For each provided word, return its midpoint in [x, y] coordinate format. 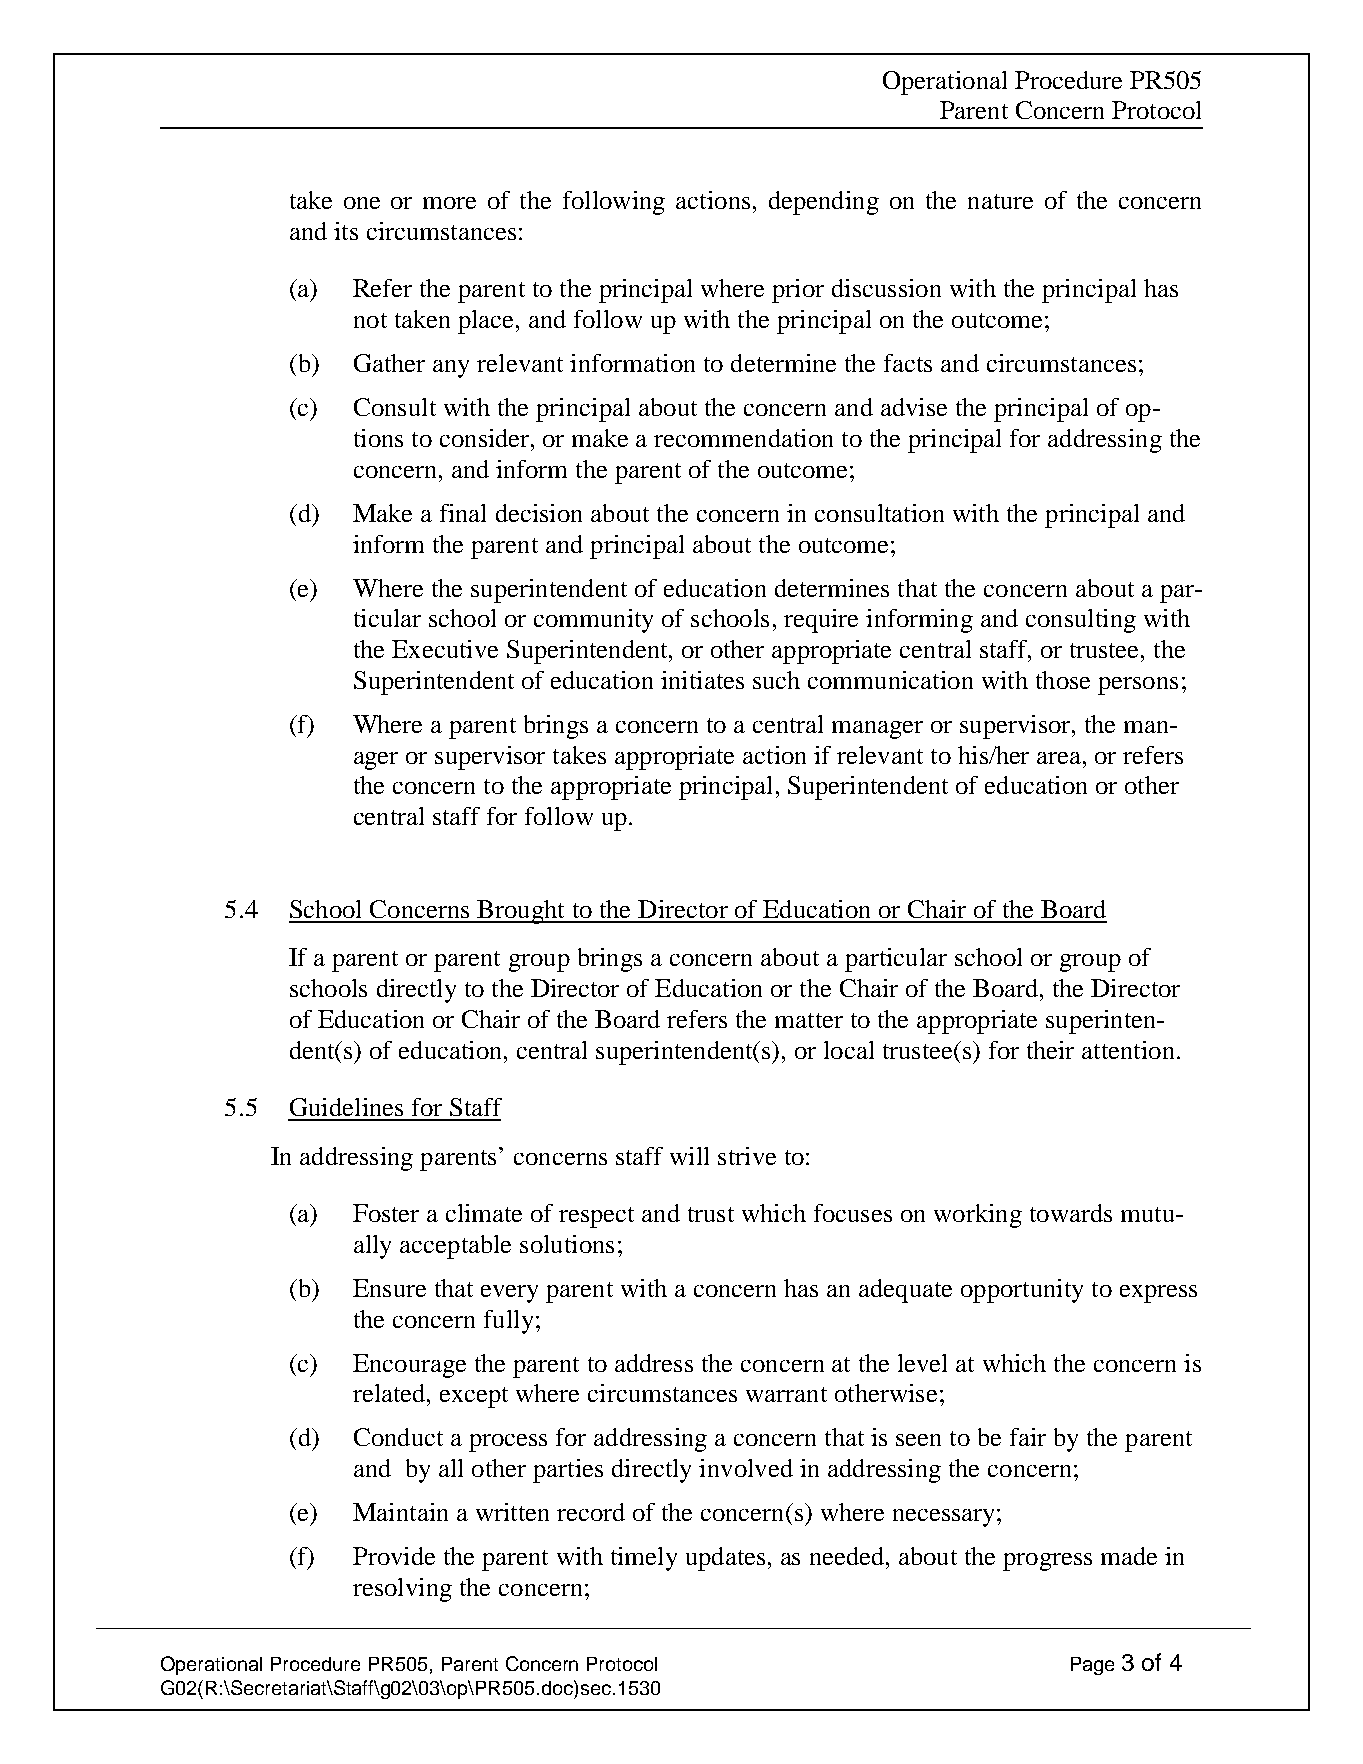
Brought [521, 912]
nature [1000, 201]
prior [798, 291]
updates [725, 1559]
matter [809, 1020]
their [1050, 1050]
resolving [402, 1590]
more [449, 203]
